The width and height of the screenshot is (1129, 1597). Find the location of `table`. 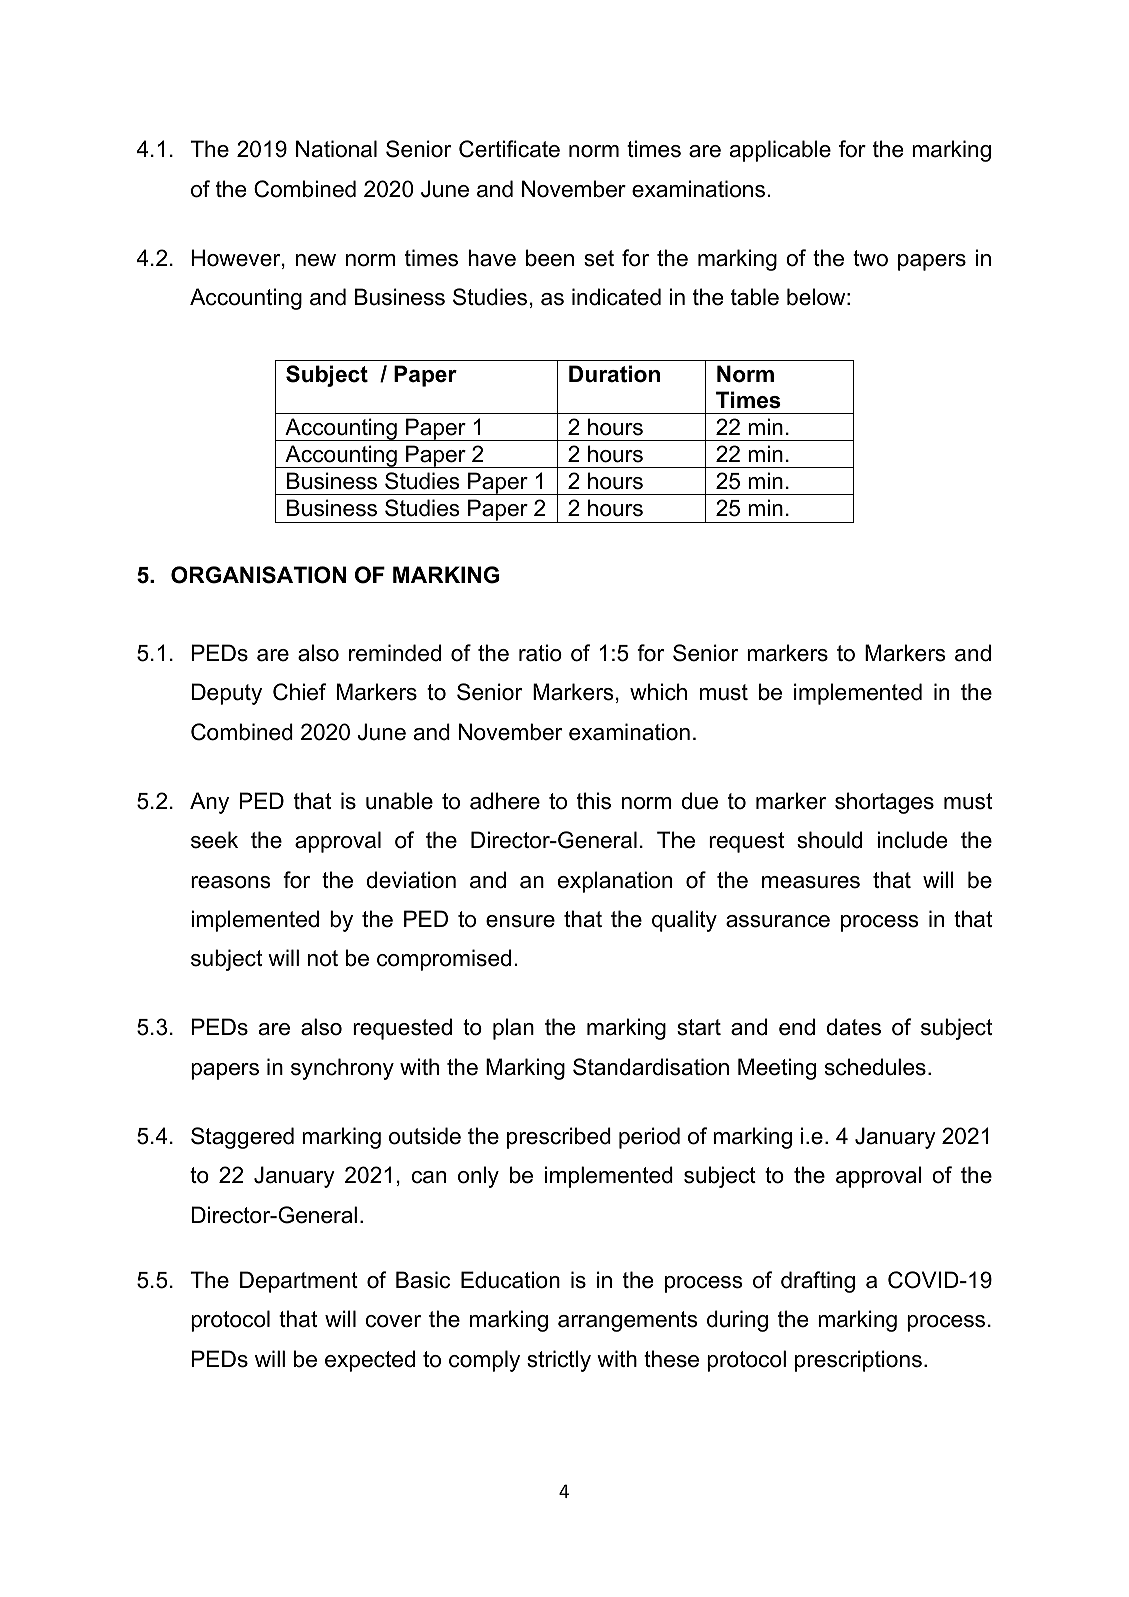

table is located at coordinates (755, 297).
